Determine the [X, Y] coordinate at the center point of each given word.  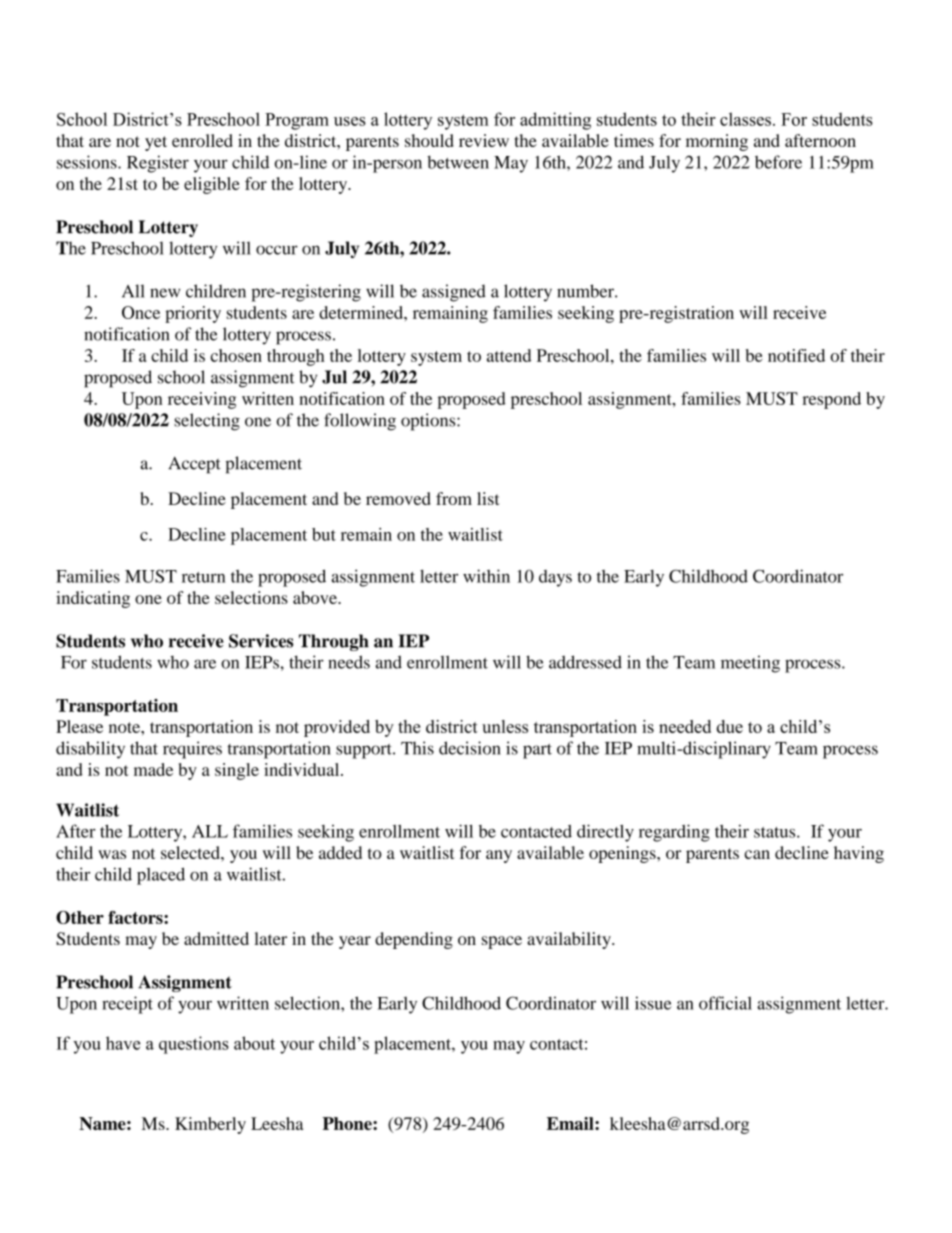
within [486, 576]
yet [156, 143]
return [203, 577]
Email [571, 1123]
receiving [202, 400]
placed [161, 876]
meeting [750, 664]
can [757, 854]
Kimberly [210, 1125]
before [778, 162]
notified [796, 355]
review [484, 140]
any [499, 856]
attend [509, 355]
